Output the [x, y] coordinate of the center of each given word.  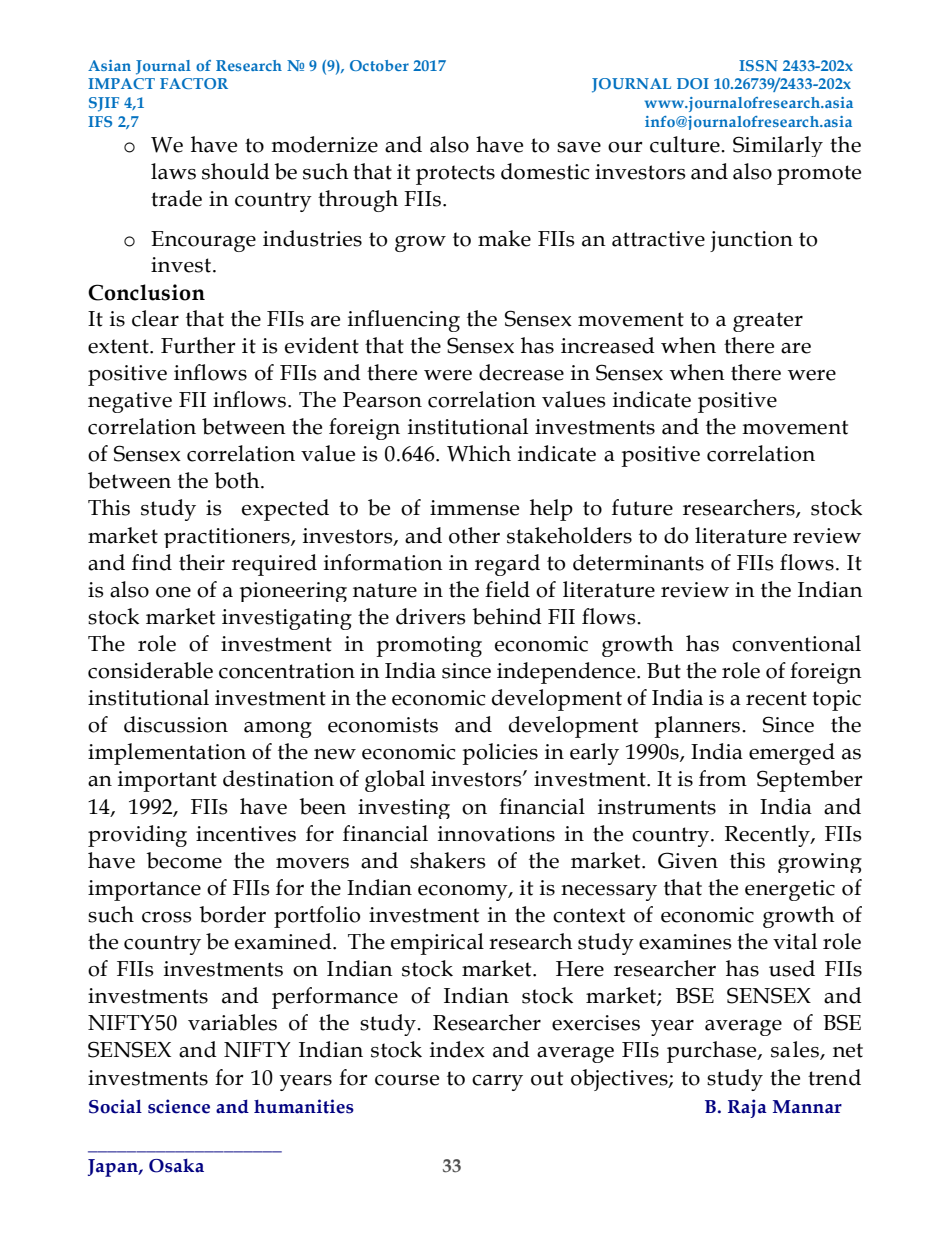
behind [507, 616]
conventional [796, 643]
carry [497, 1083]
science [179, 1106]
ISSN [758, 65]
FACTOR [194, 83]
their [202, 562]
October [379, 65]
